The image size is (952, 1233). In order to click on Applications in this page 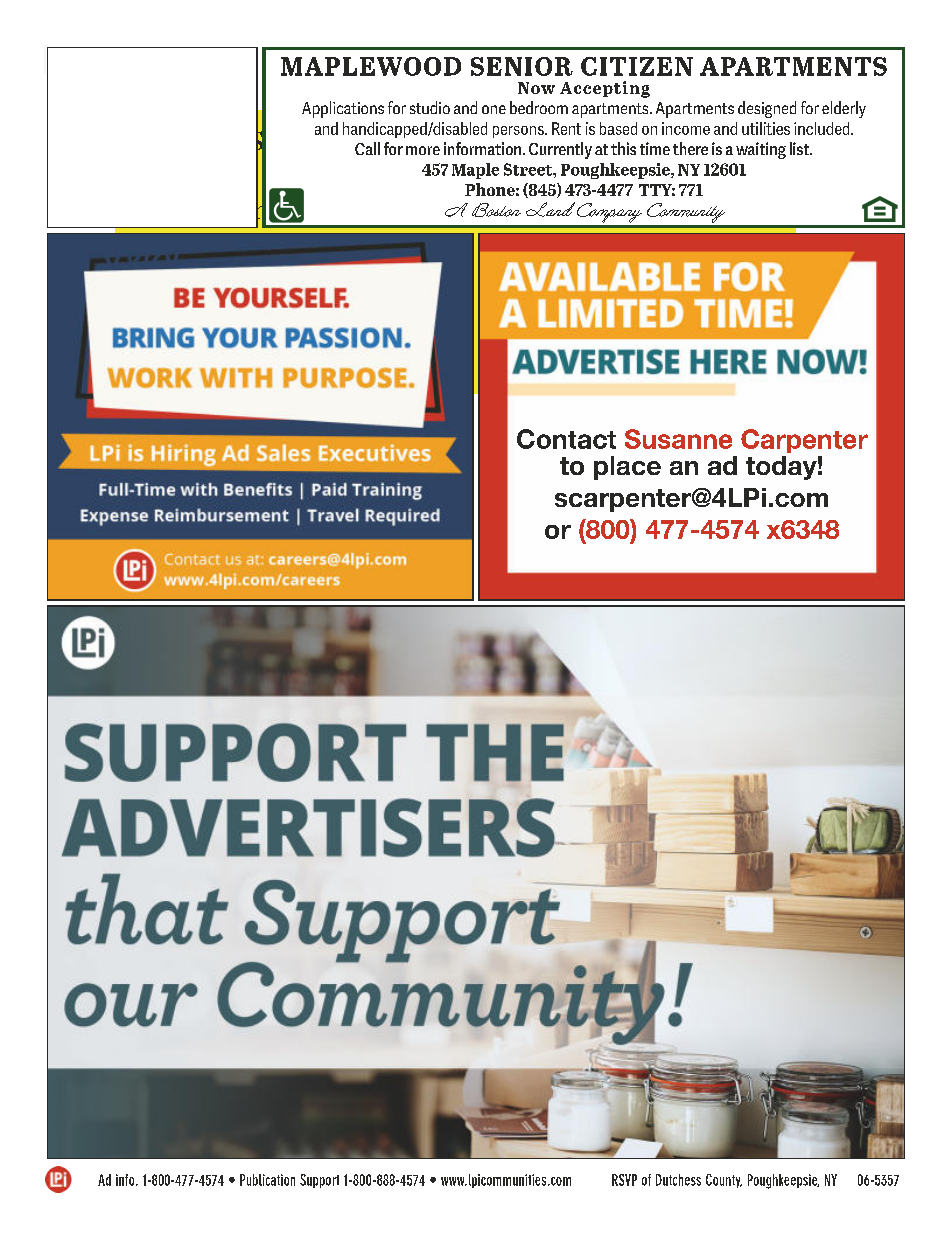, I will do `click(343, 109)`.
